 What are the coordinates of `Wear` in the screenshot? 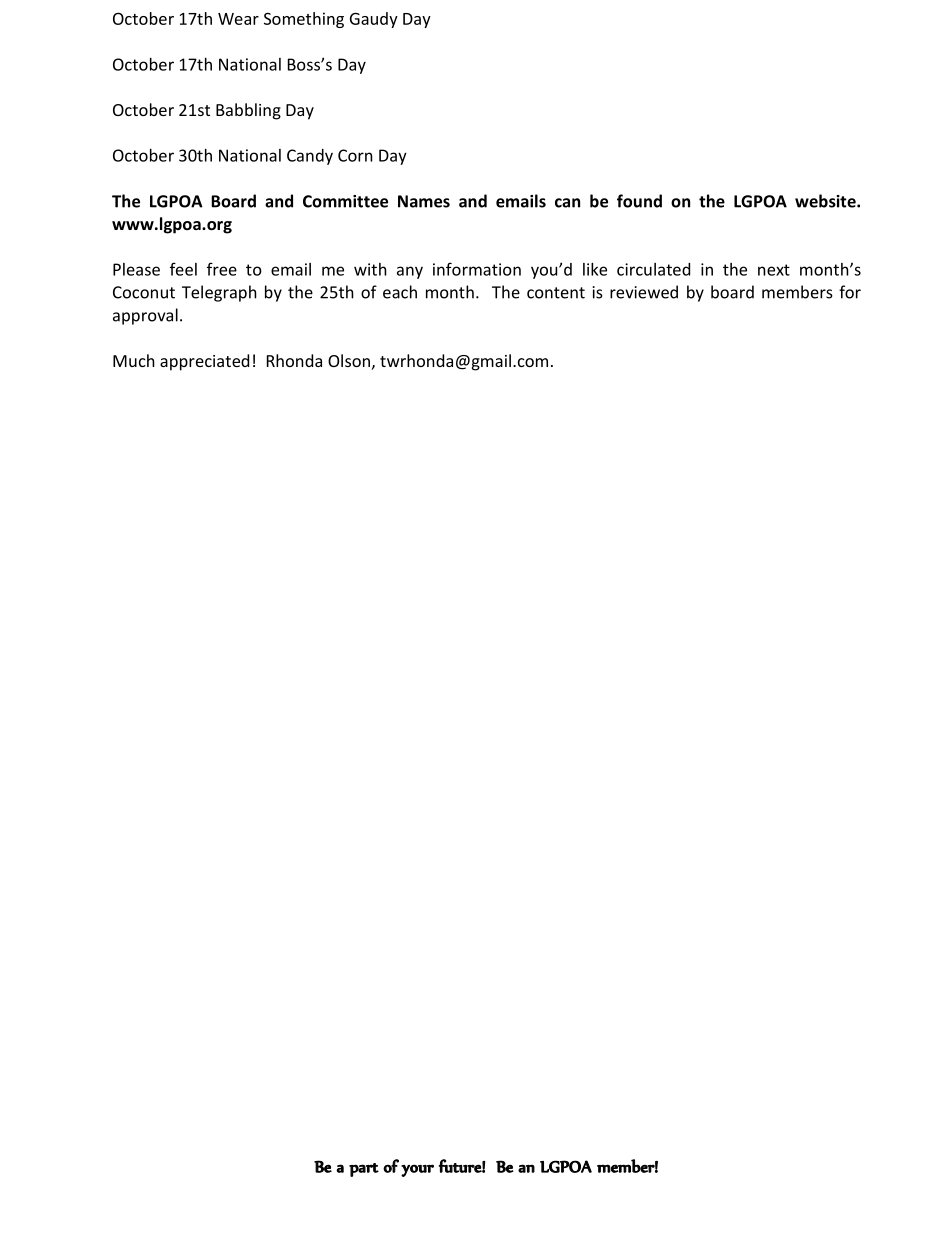 It's located at (238, 19).
